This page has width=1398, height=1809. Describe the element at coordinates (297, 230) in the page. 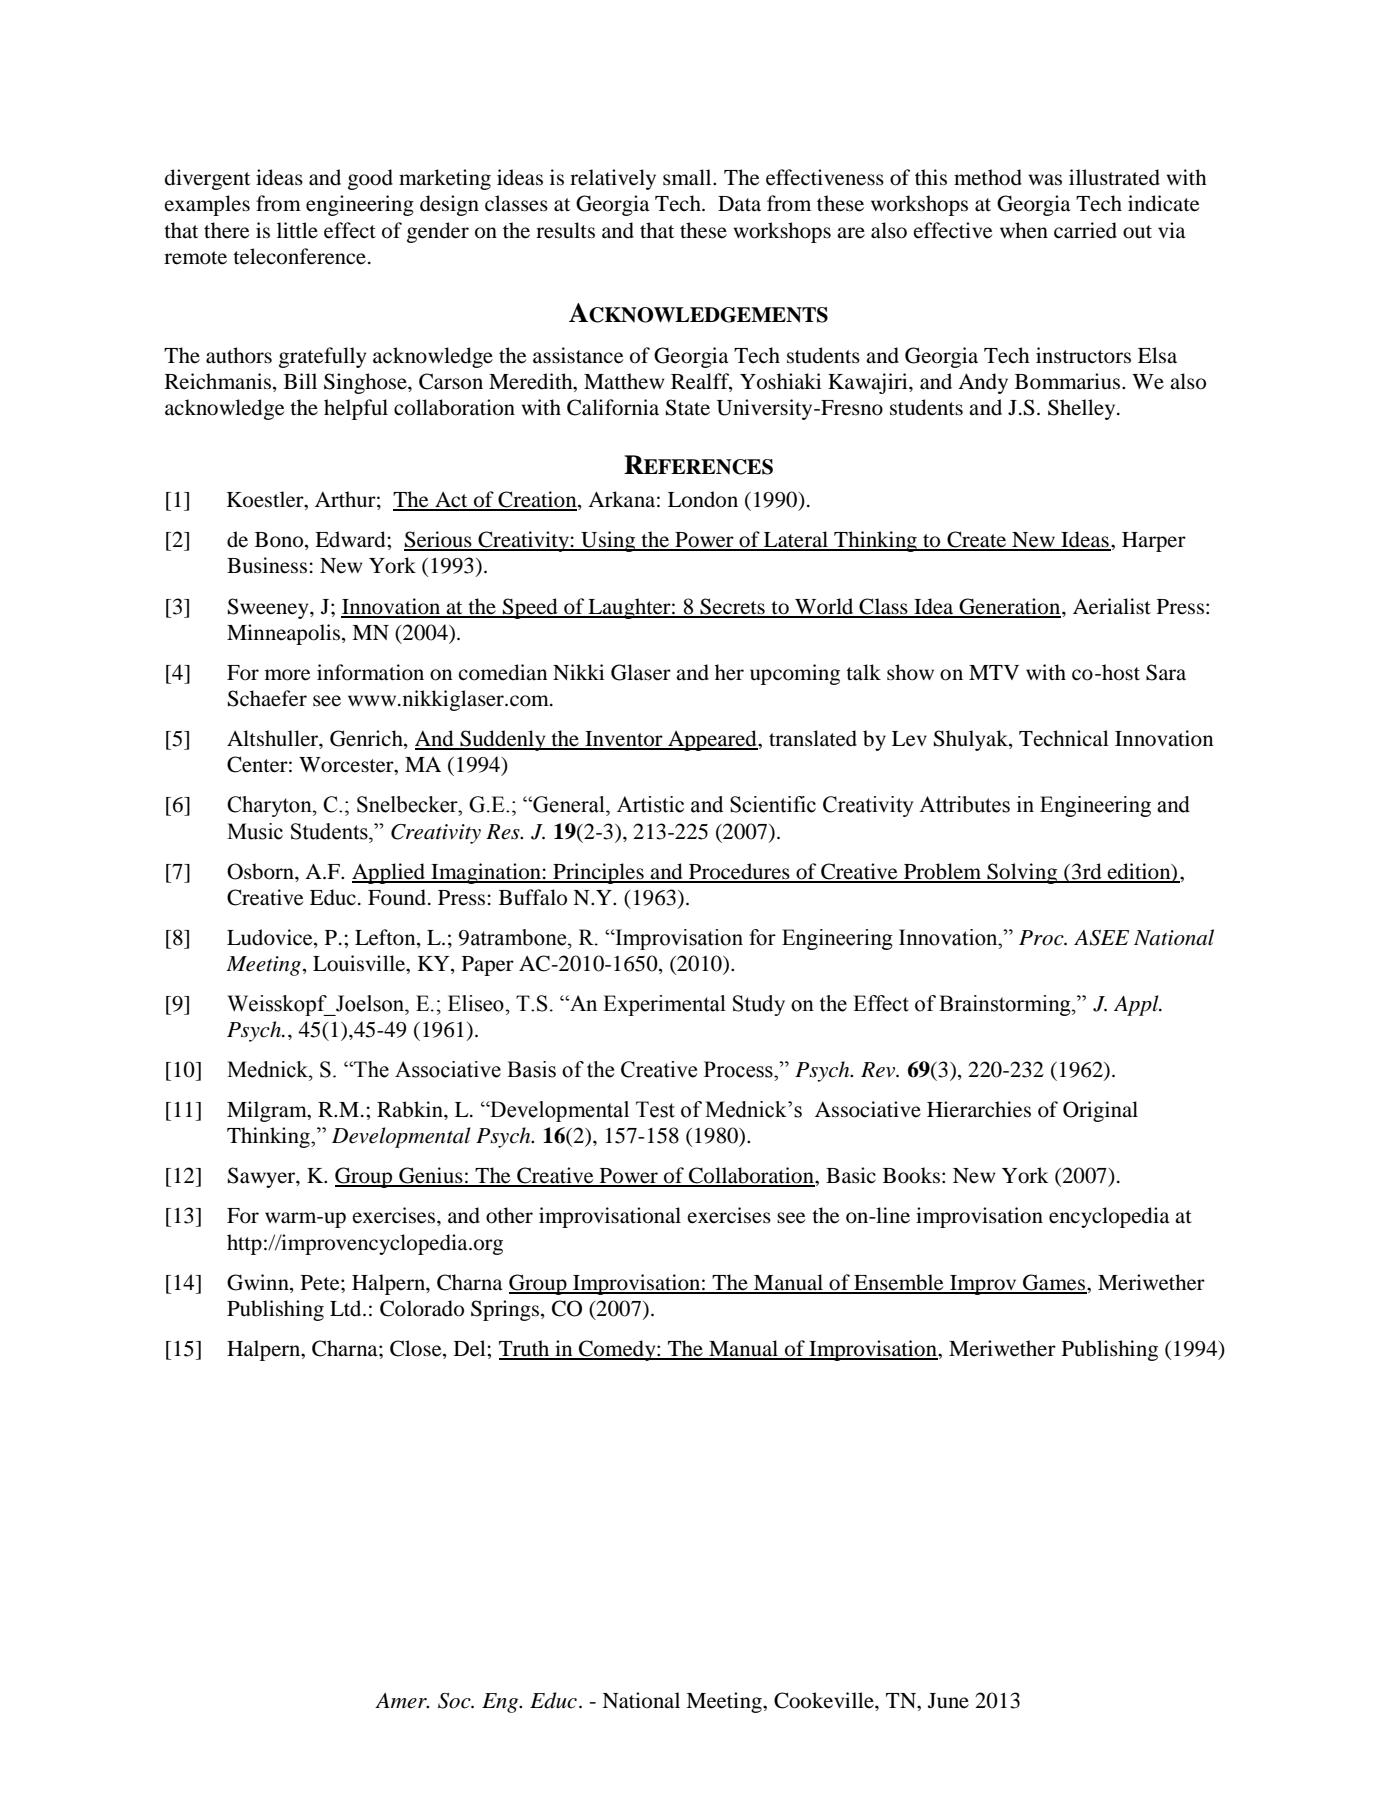

I see `little` at that location.
